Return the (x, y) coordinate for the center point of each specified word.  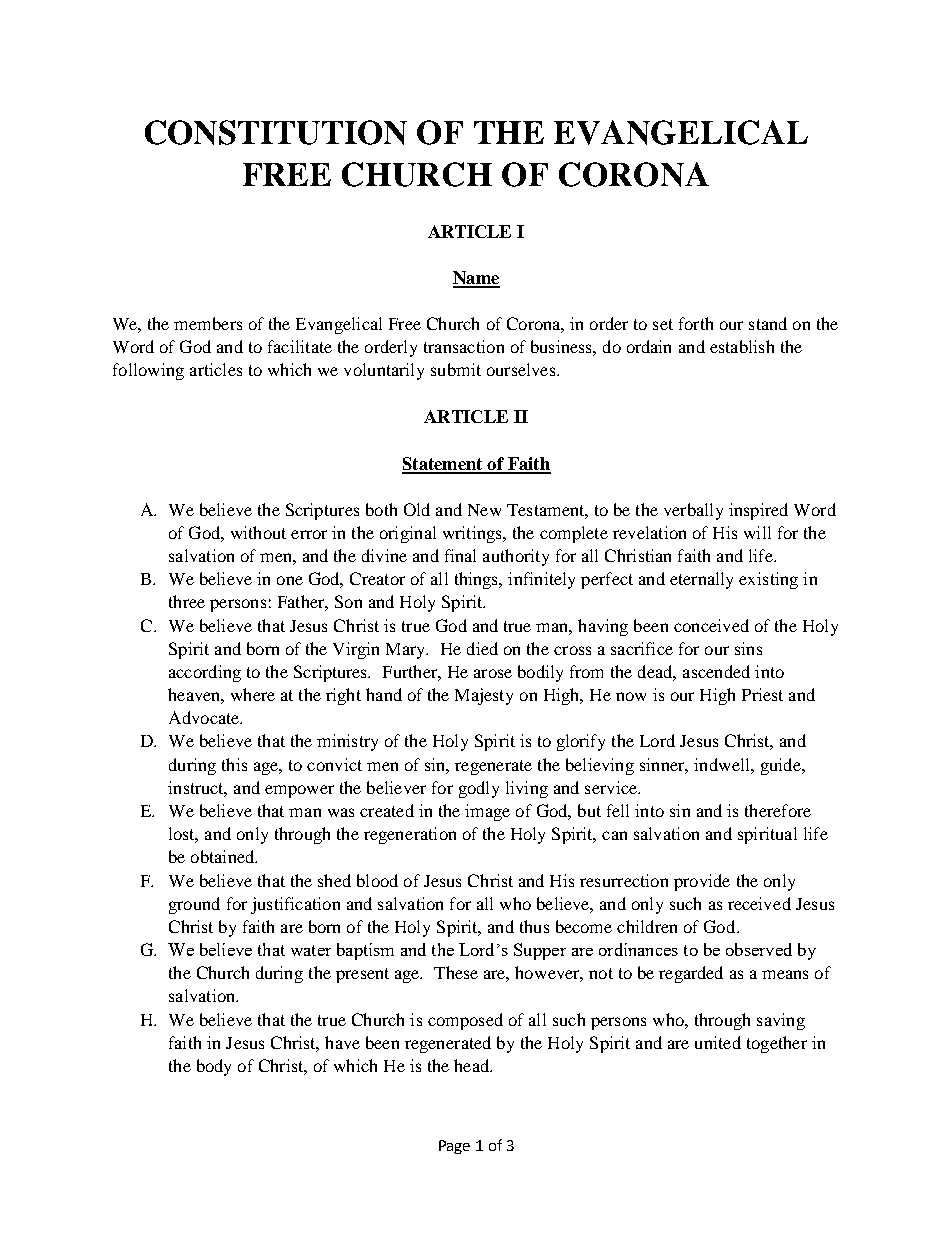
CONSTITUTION (276, 132)
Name (476, 279)
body (214, 1067)
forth (696, 323)
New (484, 510)
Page (454, 1147)
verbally (693, 511)
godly (479, 789)
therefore (778, 810)
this (234, 764)
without (258, 532)
